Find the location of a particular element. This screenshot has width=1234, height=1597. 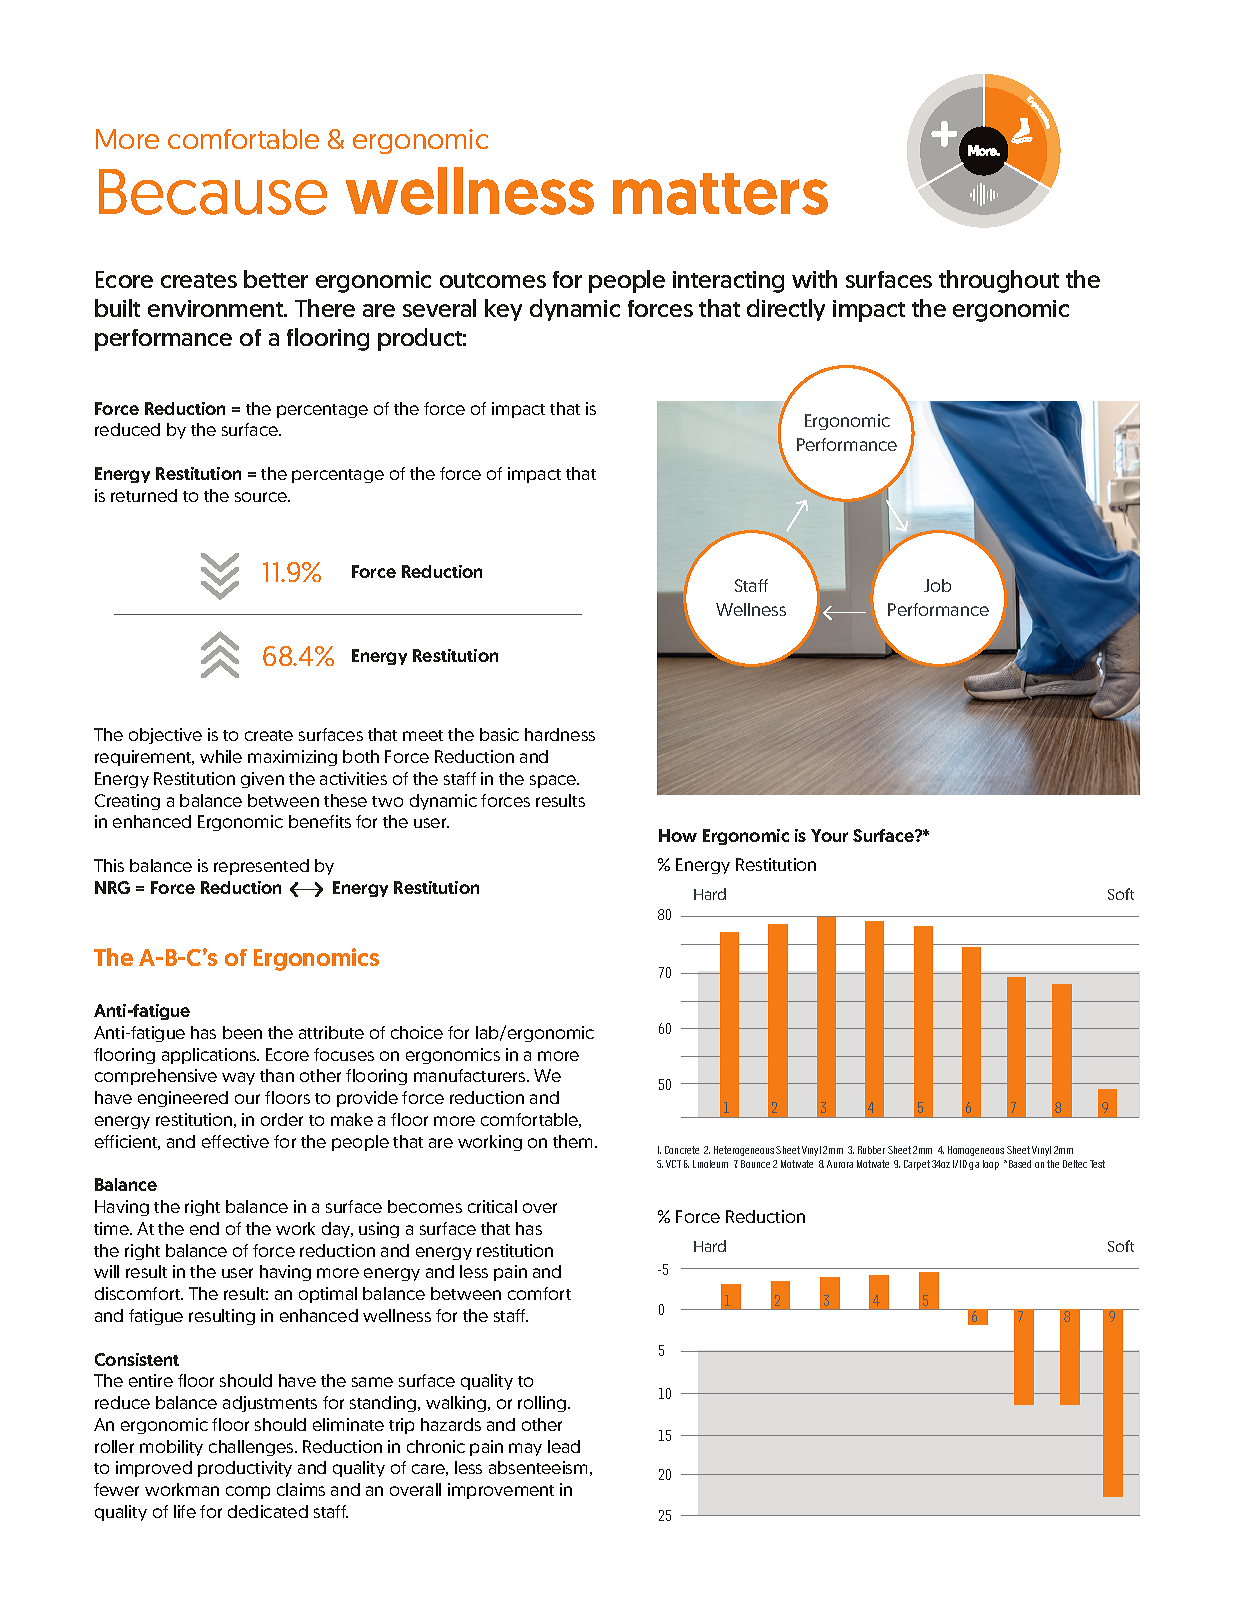

represented is located at coordinates (261, 867).
